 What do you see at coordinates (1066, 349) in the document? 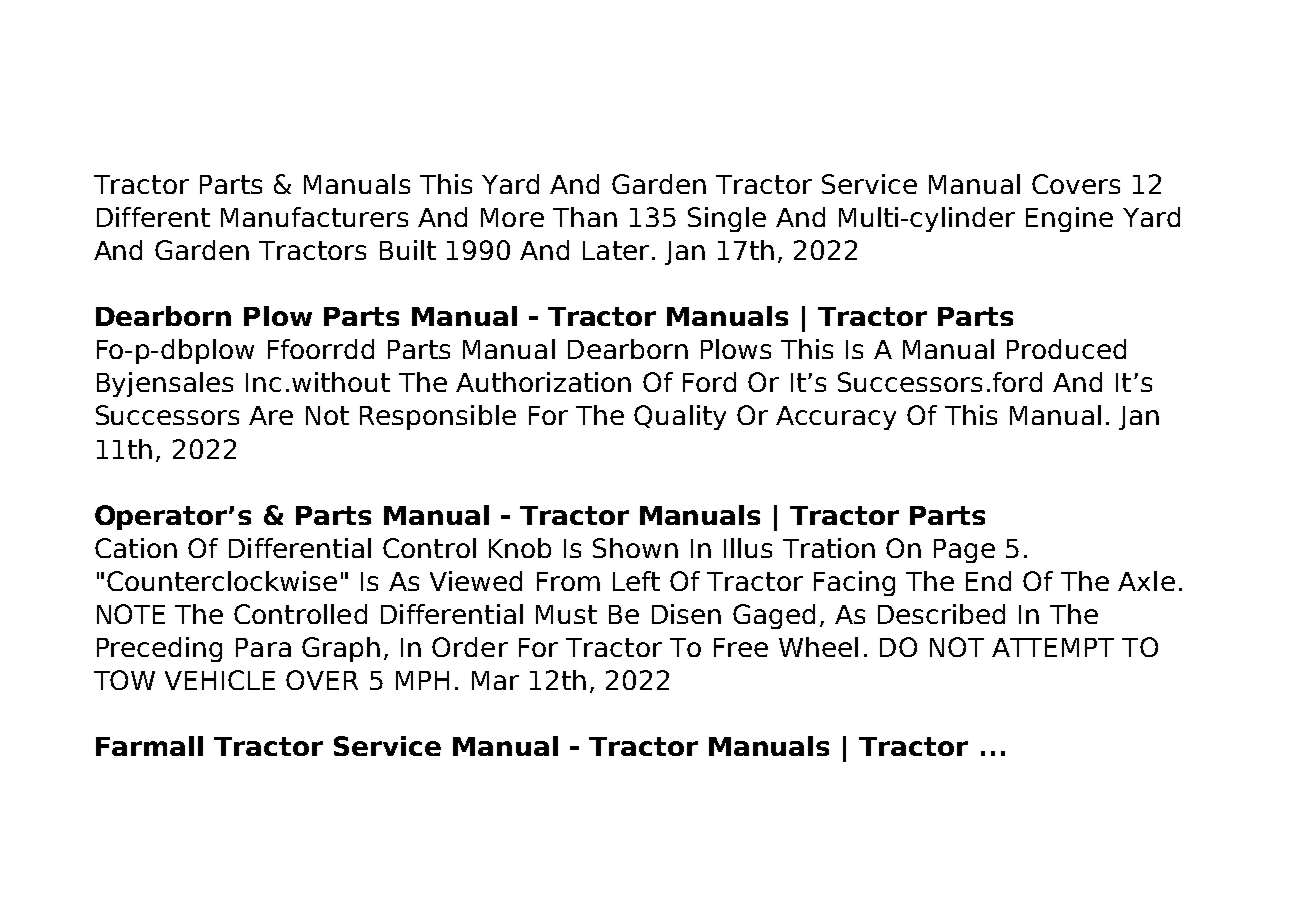
I see `Produced` at bounding box center [1066, 349].
